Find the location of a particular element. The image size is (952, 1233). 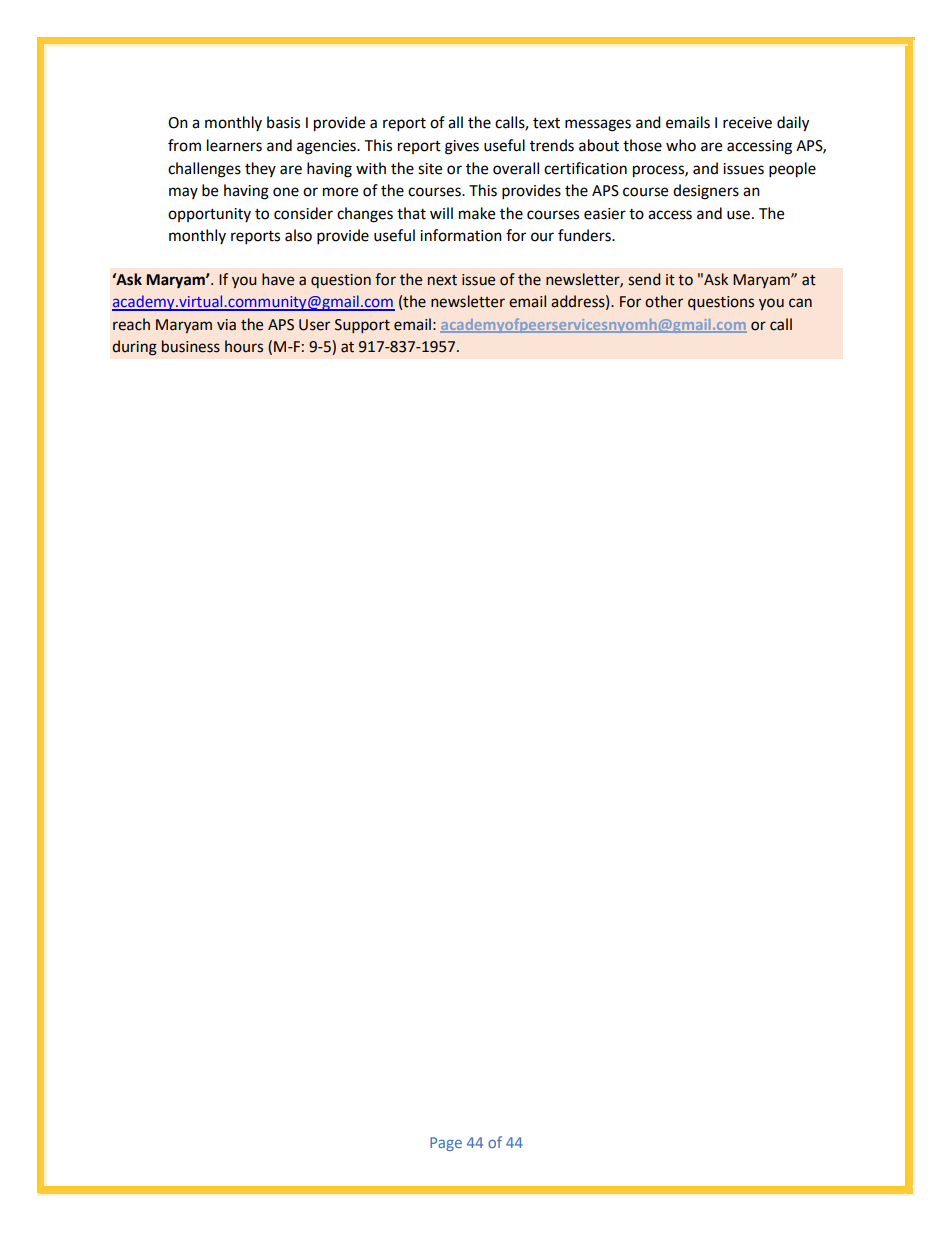

gives is located at coordinates (462, 147).
